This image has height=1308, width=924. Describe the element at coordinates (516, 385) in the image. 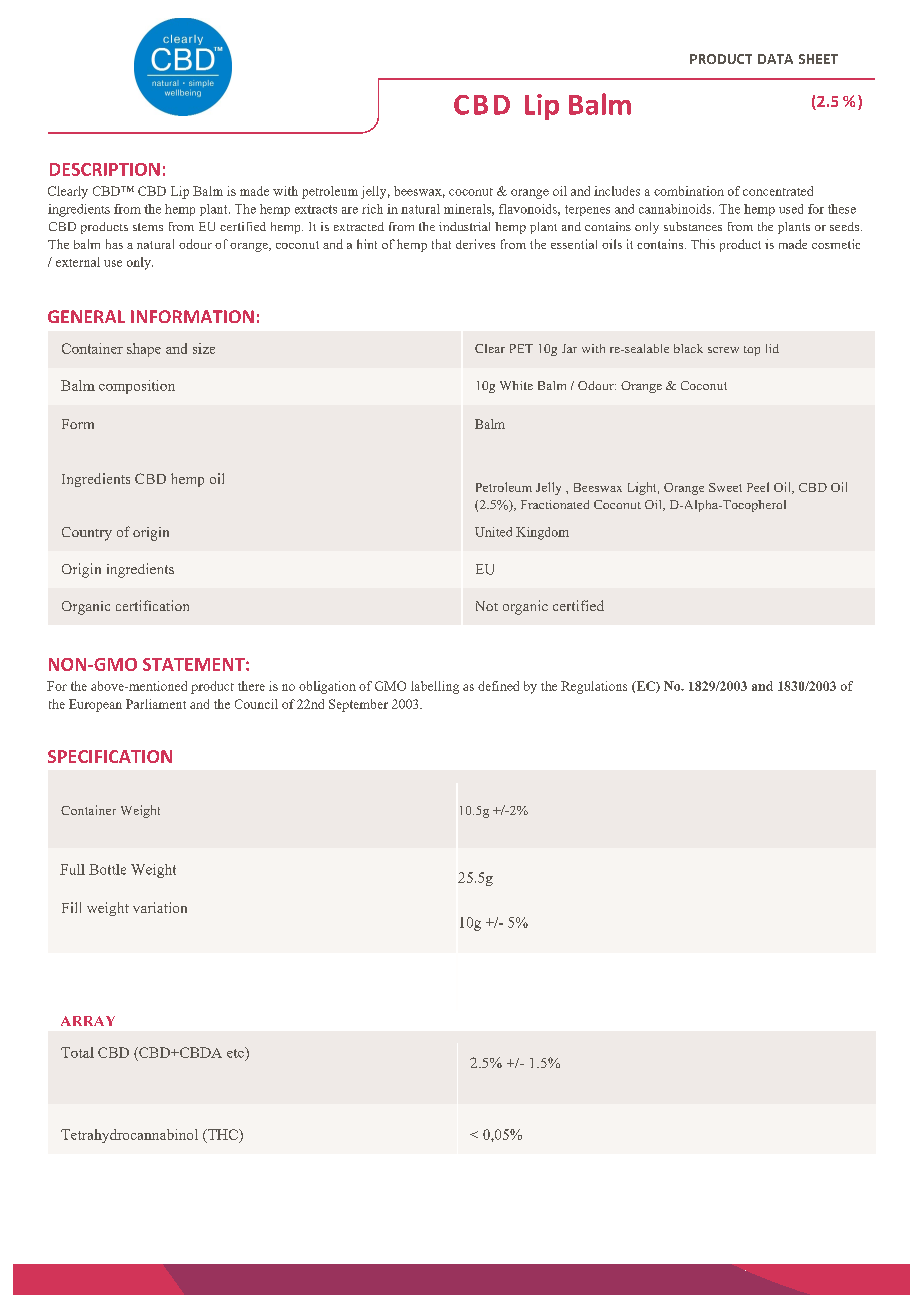

I see `White` at that location.
